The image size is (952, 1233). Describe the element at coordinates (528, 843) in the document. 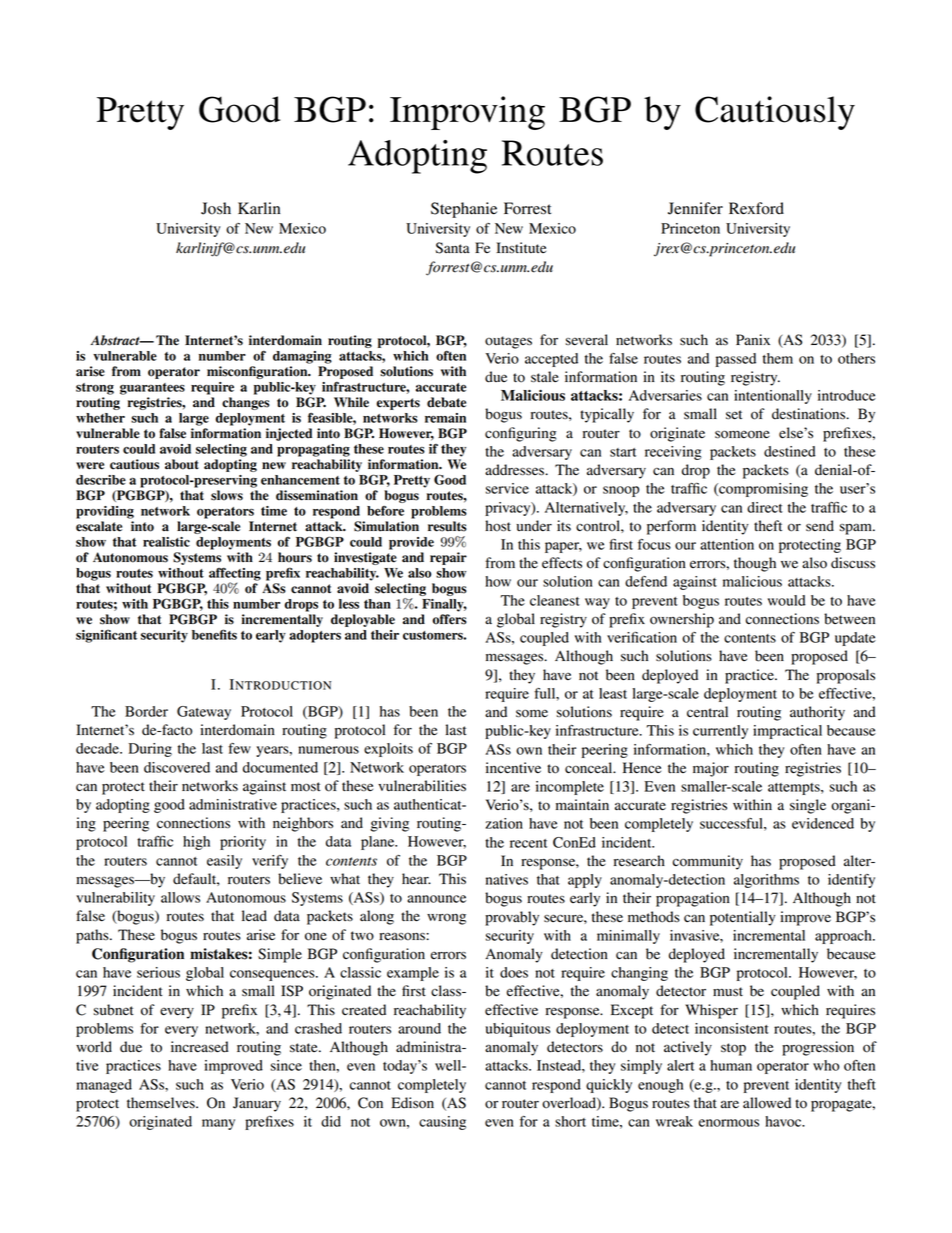

I see `recent` at that location.
